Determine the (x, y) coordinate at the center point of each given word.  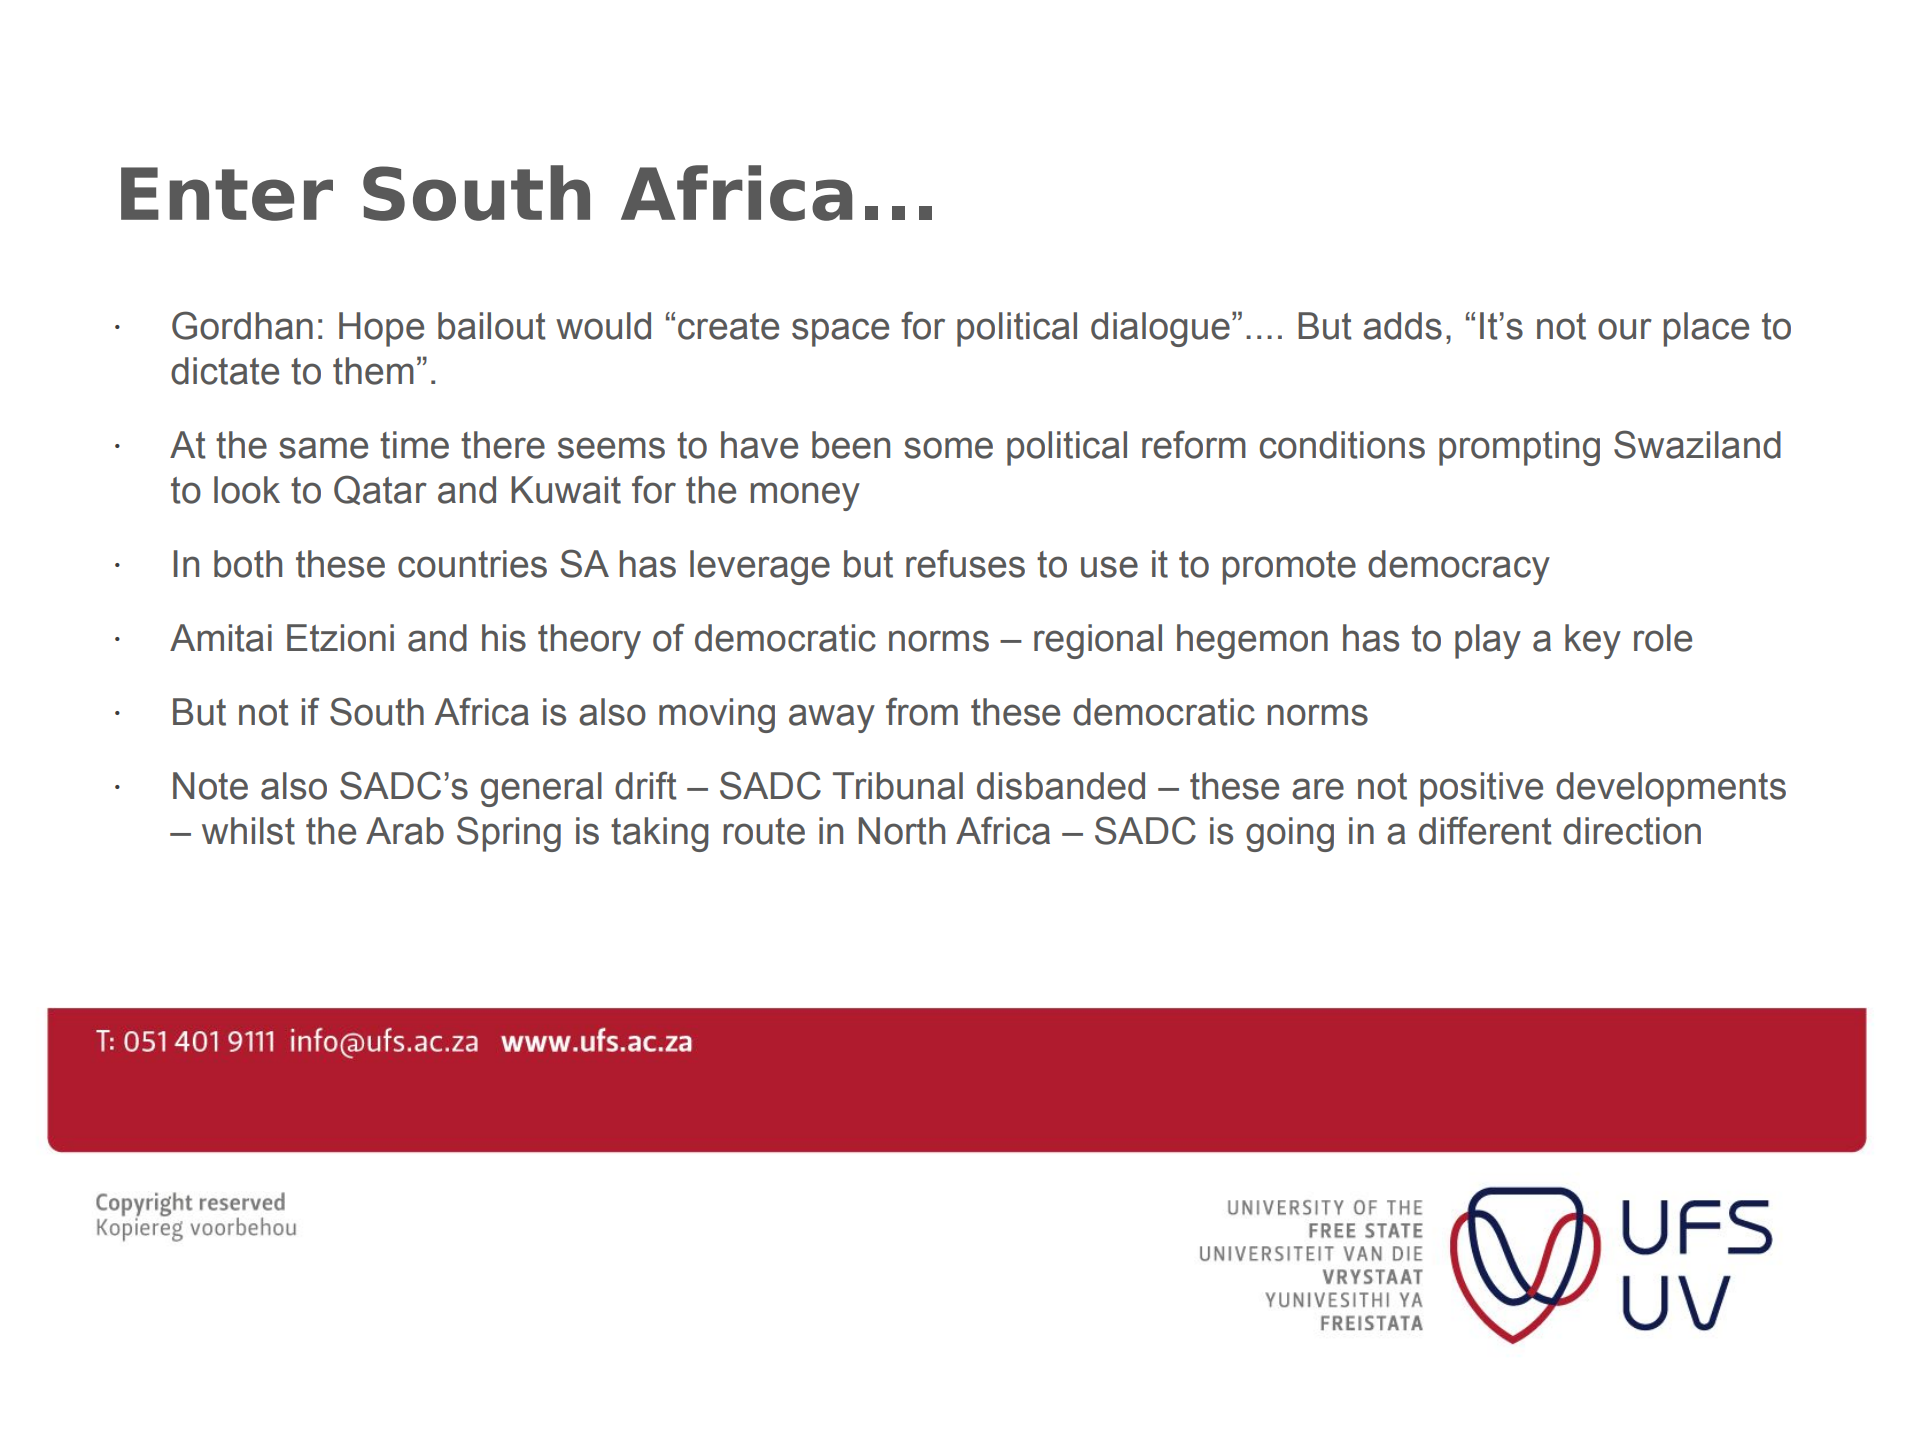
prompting (1519, 448)
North (902, 831)
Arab (405, 831)
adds (1402, 326)
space (840, 332)
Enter (227, 194)
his (504, 638)
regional (1098, 641)
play (1488, 641)
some (948, 448)
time (414, 445)
